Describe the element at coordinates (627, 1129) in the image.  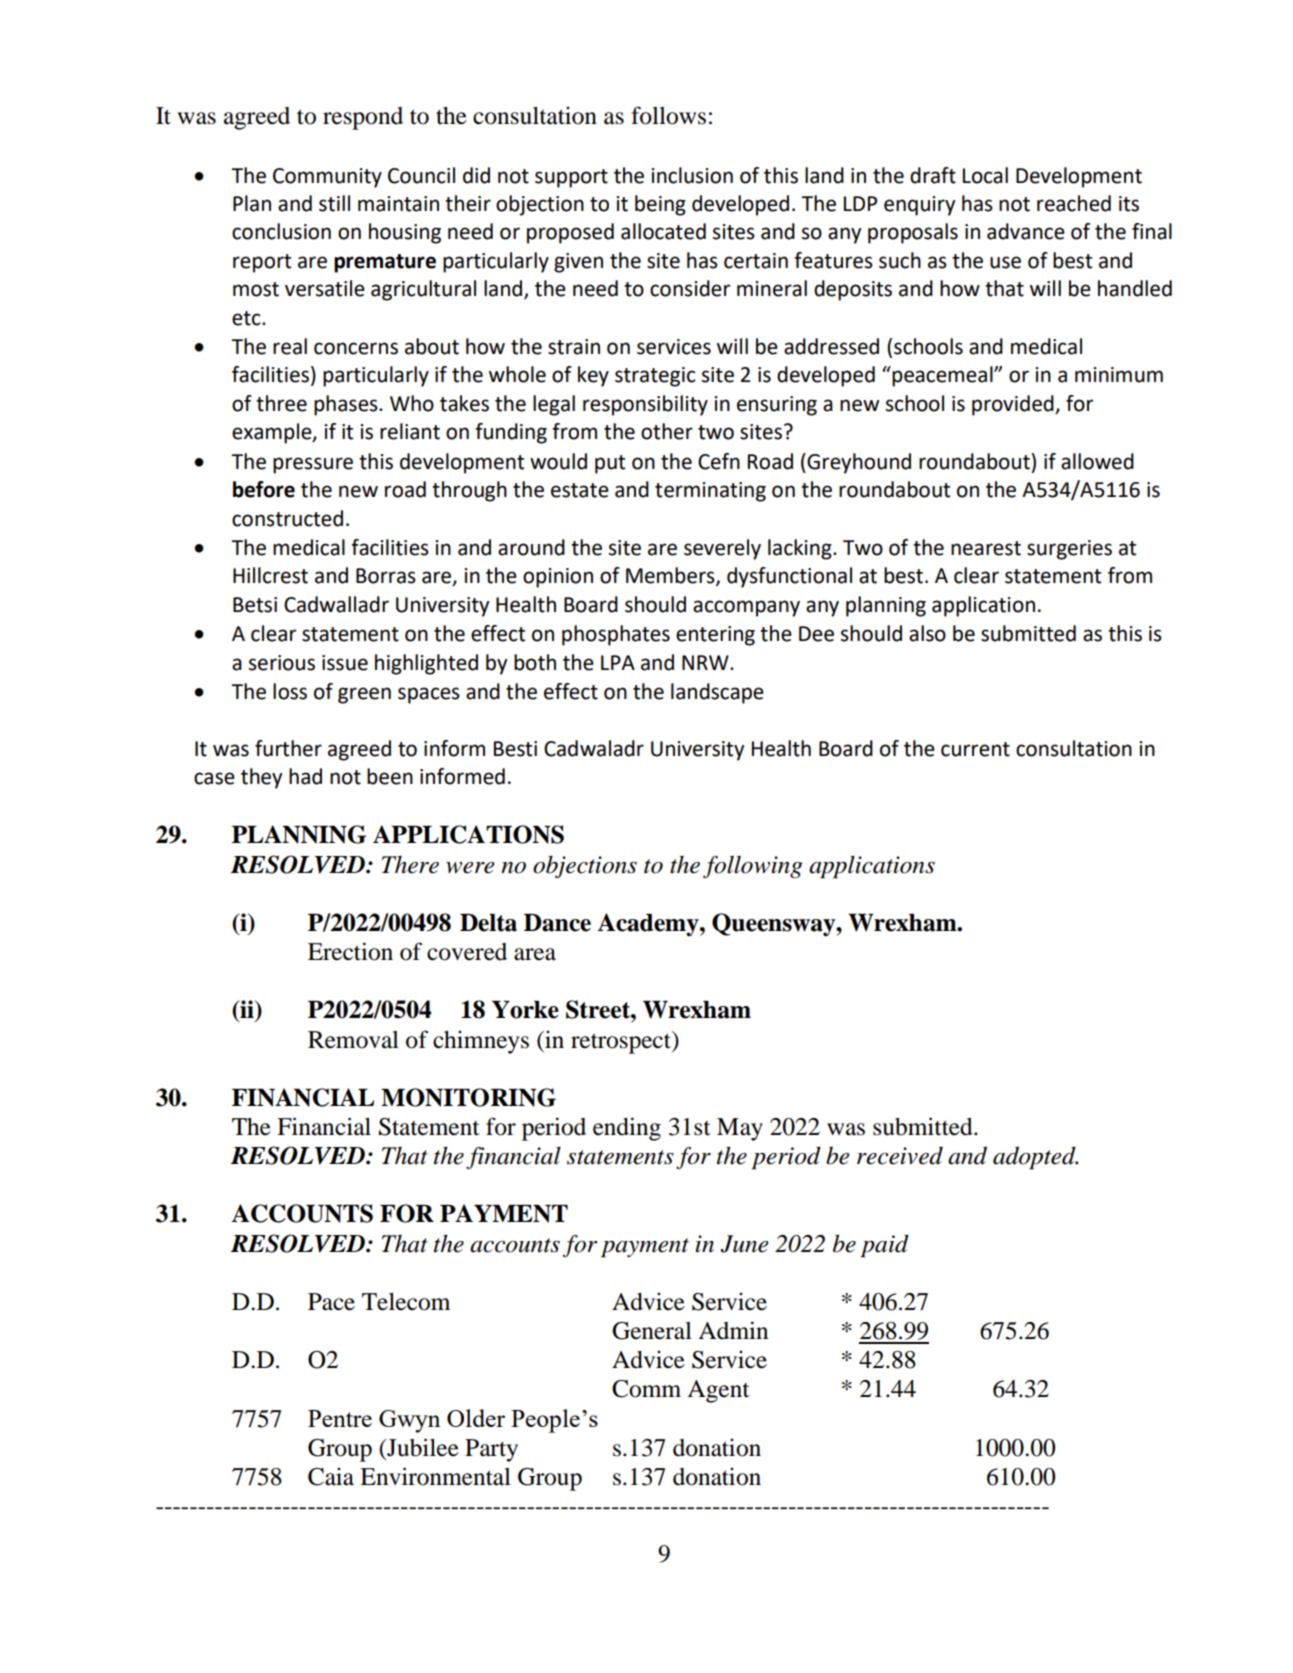
I see `ending` at that location.
